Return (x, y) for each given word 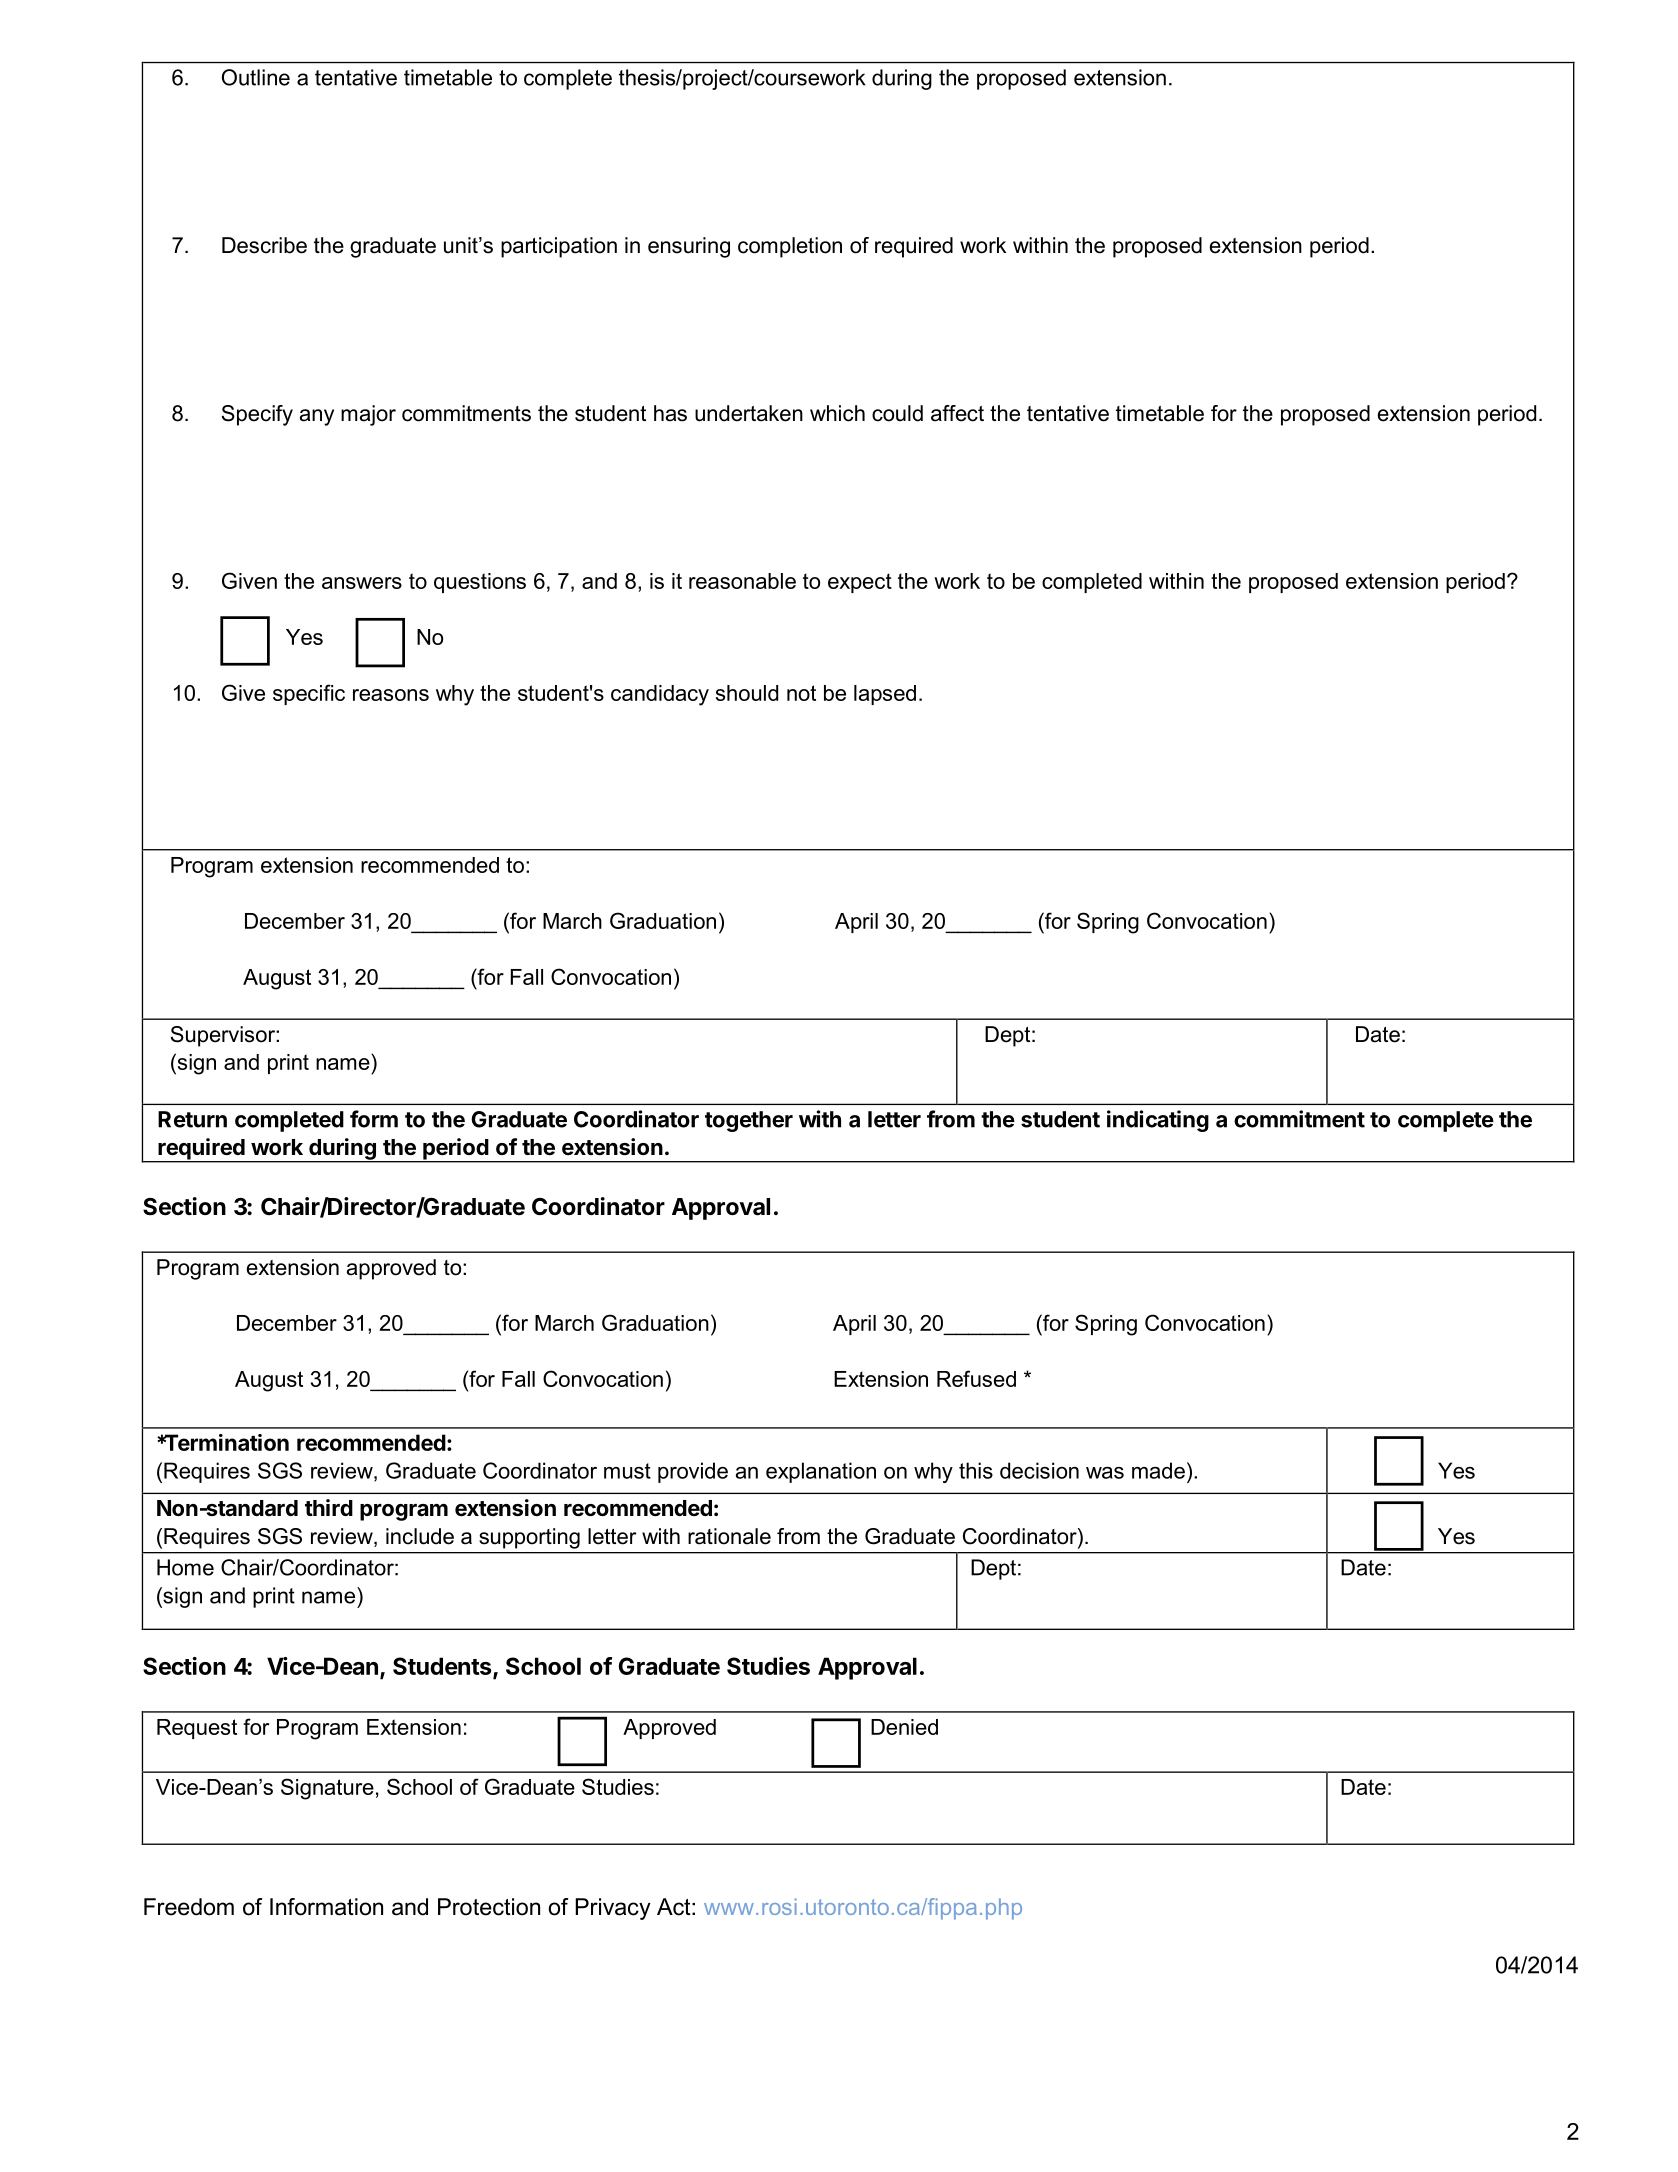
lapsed (885, 695)
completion (790, 247)
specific (309, 694)
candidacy (660, 695)
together (749, 1121)
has (670, 413)
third (329, 1507)
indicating (1158, 1121)
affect (957, 413)
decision (1039, 1470)
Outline (256, 77)
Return (192, 1119)
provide (693, 1472)
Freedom (189, 1907)
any (317, 417)
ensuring (689, 247)
